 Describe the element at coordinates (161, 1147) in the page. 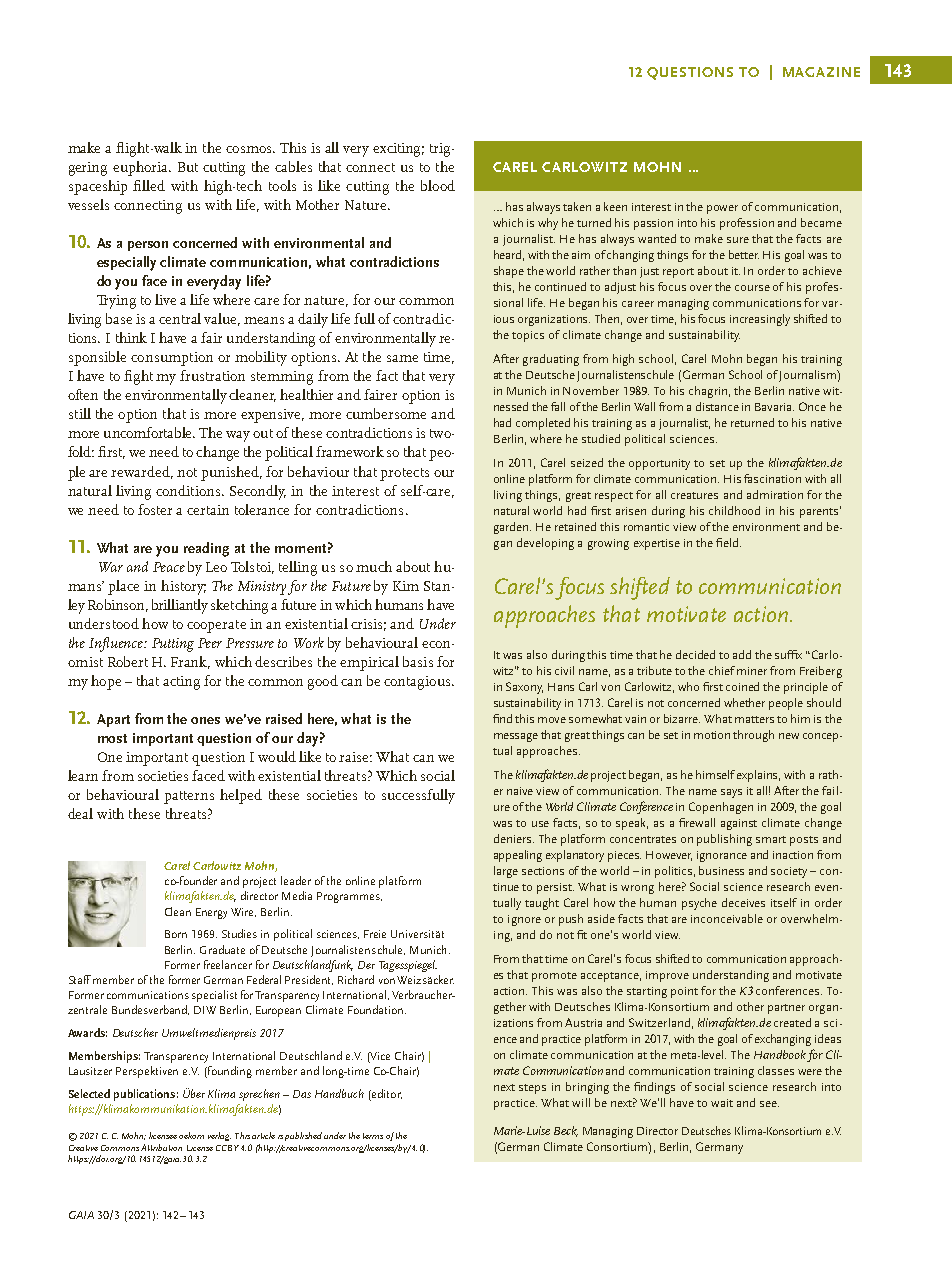

I see `Attribution` at that location.
